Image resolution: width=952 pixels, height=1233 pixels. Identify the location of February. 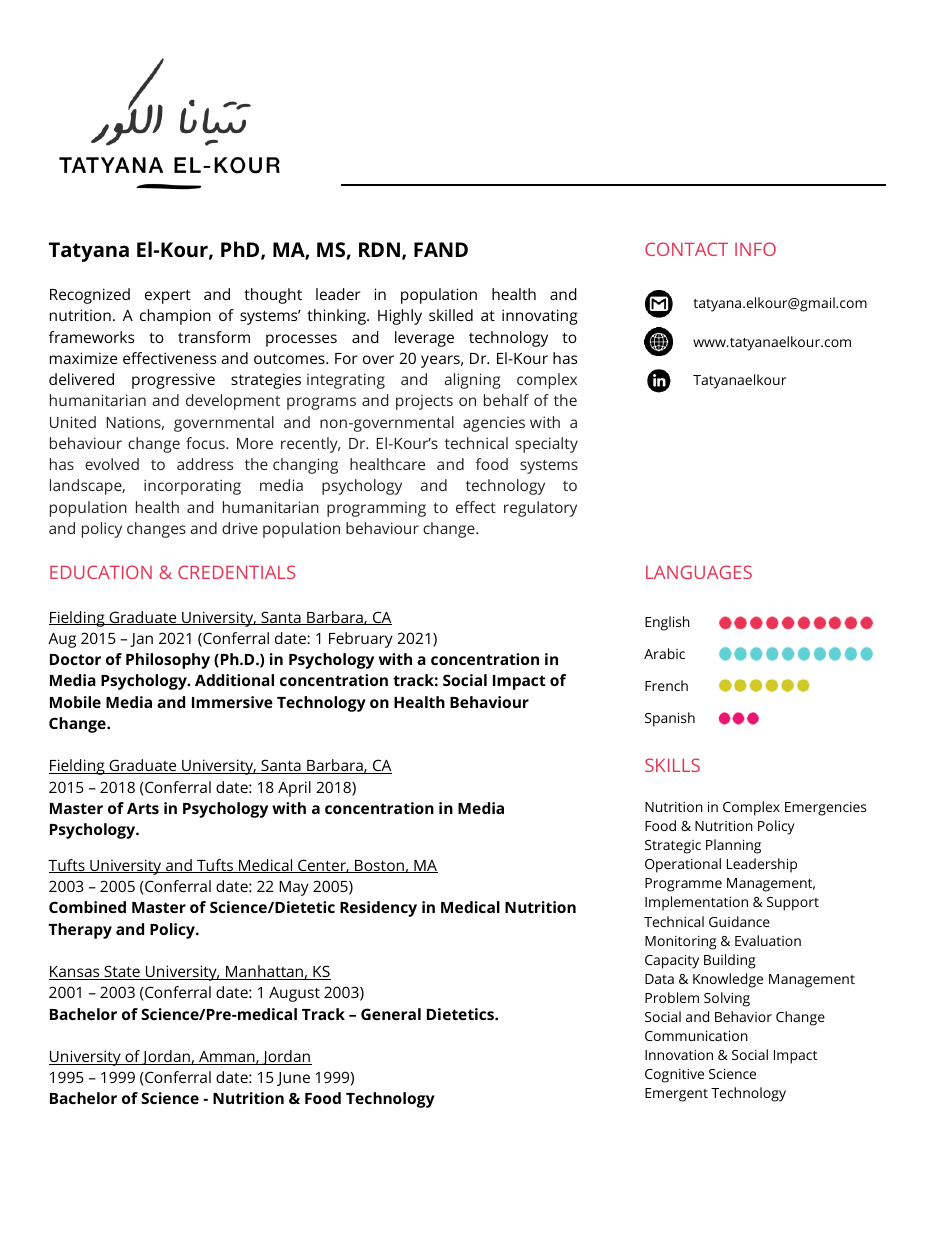
(361, 640).
